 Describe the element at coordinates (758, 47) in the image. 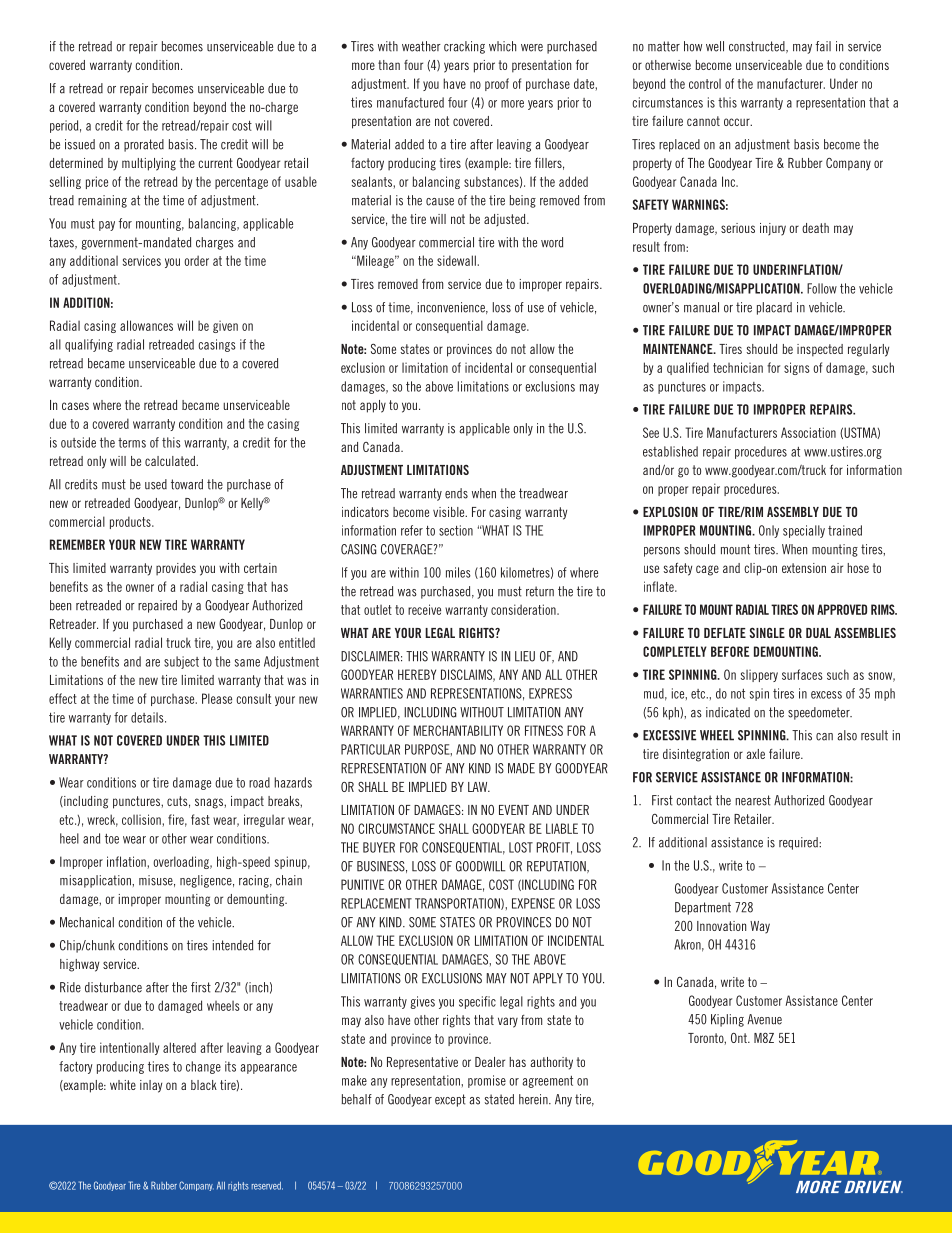

I see `constructed` at that location.
